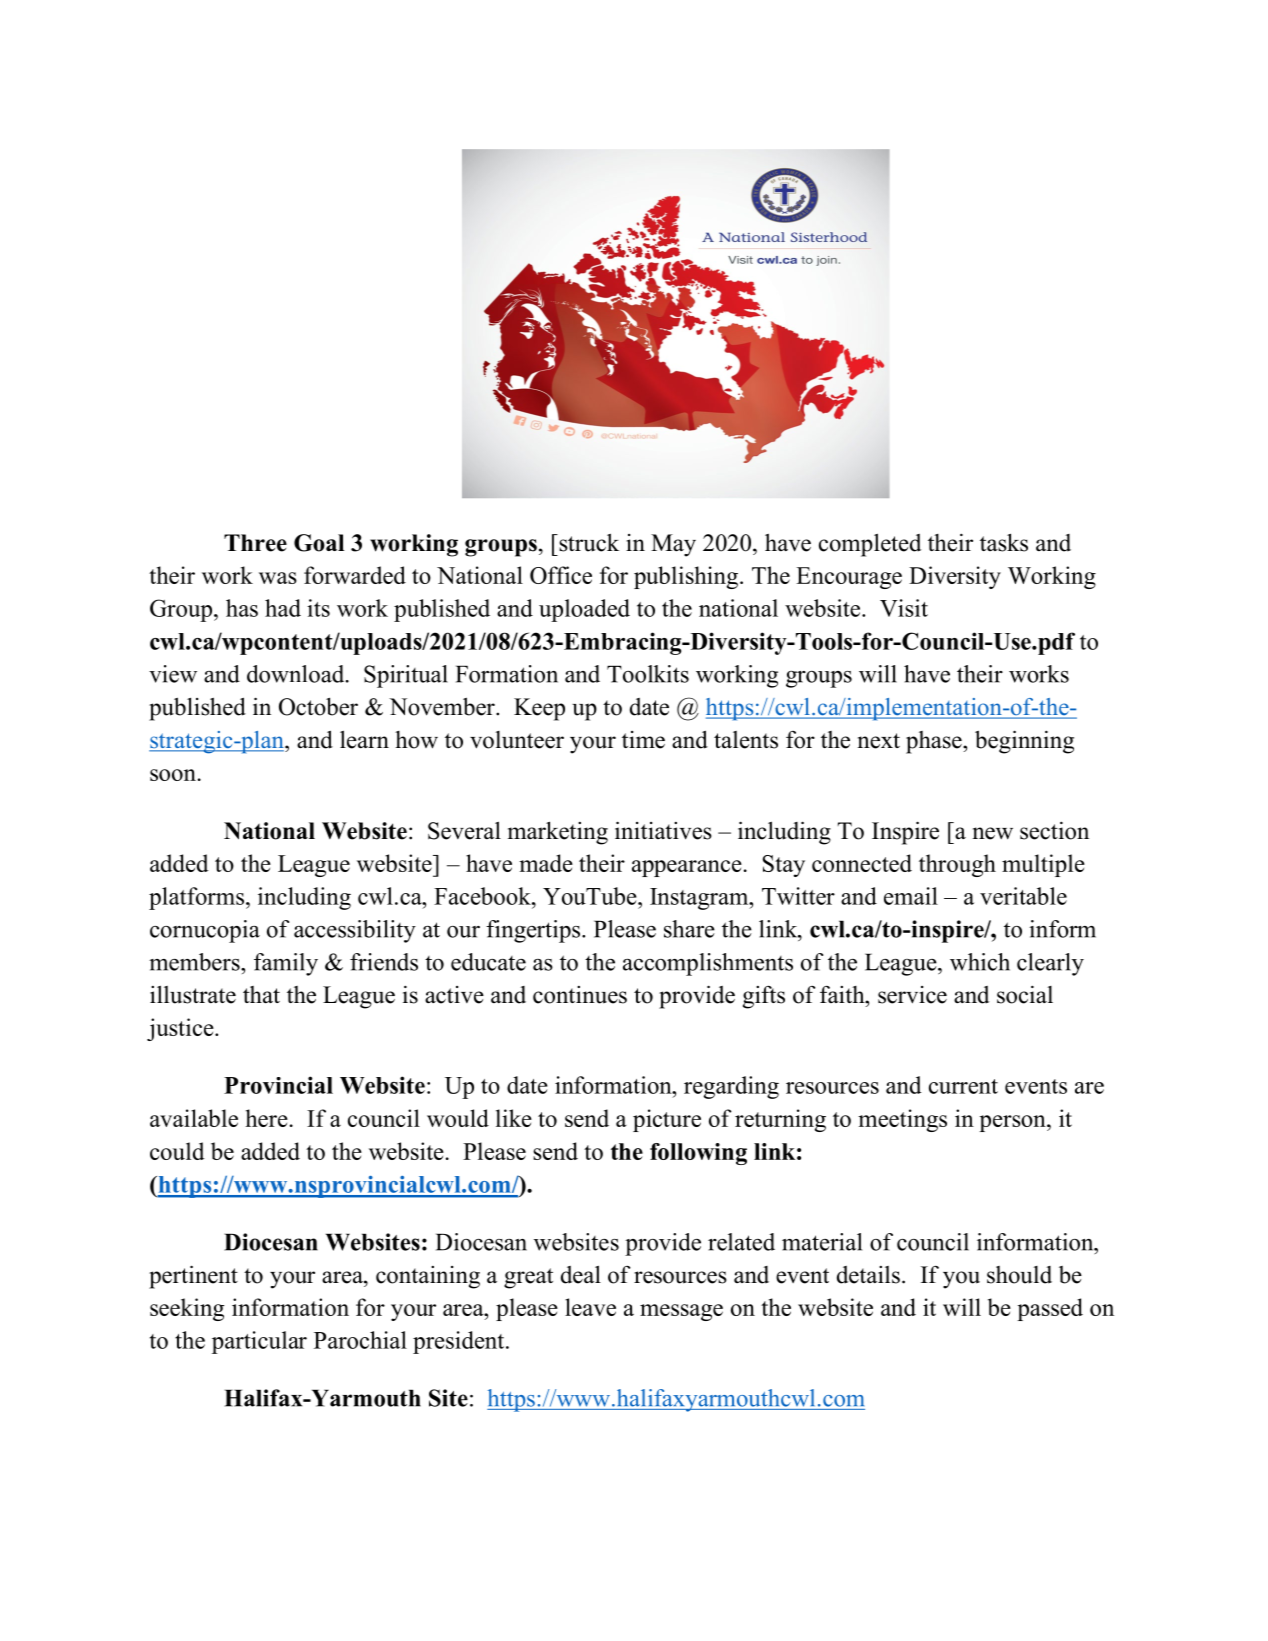 Image resolution: width=1268 pixels, height=1641 pixels. Describe the element at coordinates (1050, 1309) in the screenshot. I see `passed` at that location.
